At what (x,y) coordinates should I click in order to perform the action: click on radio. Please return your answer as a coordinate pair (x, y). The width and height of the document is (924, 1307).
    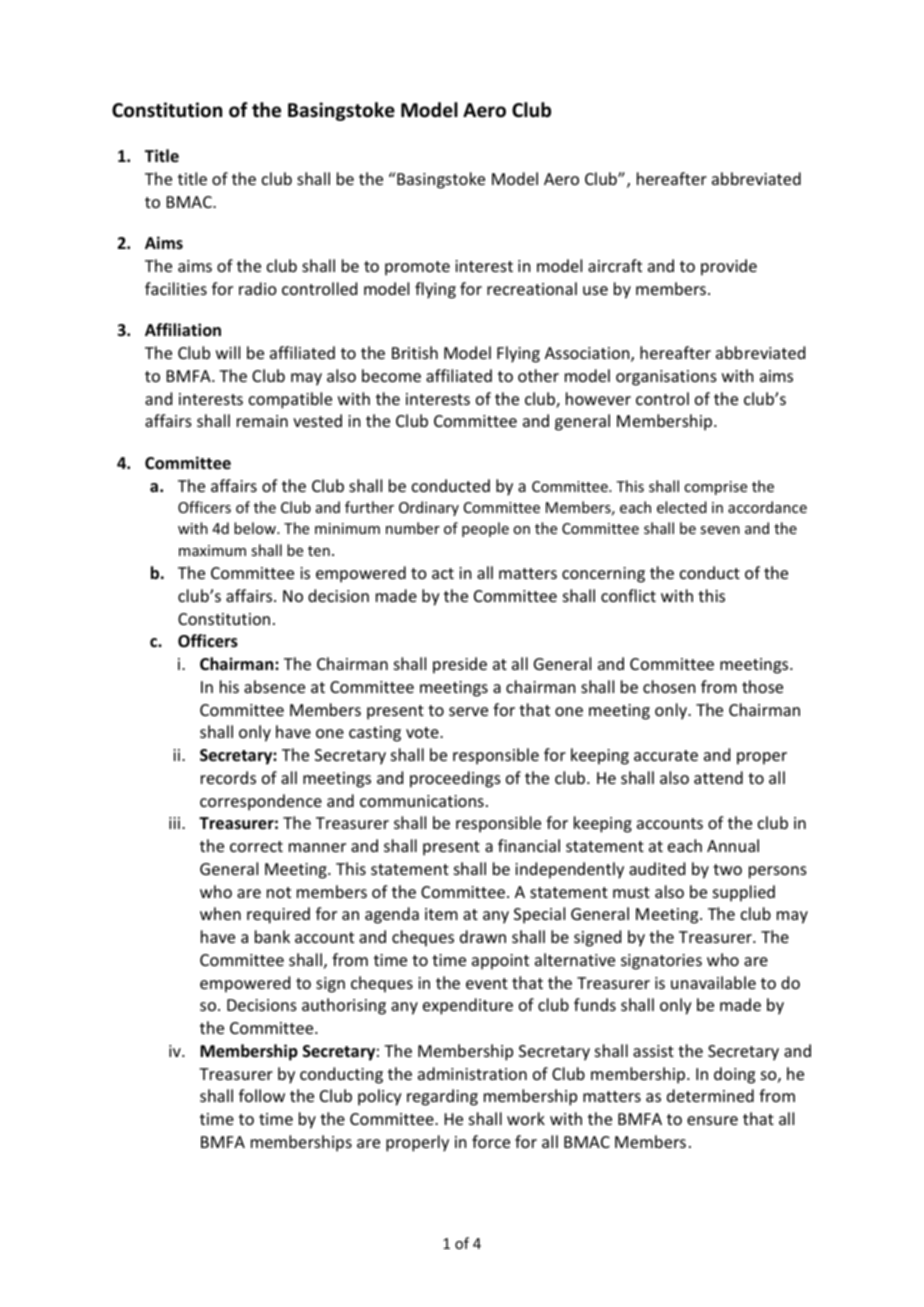
    Looking at the image, I should click on (258, 288).
